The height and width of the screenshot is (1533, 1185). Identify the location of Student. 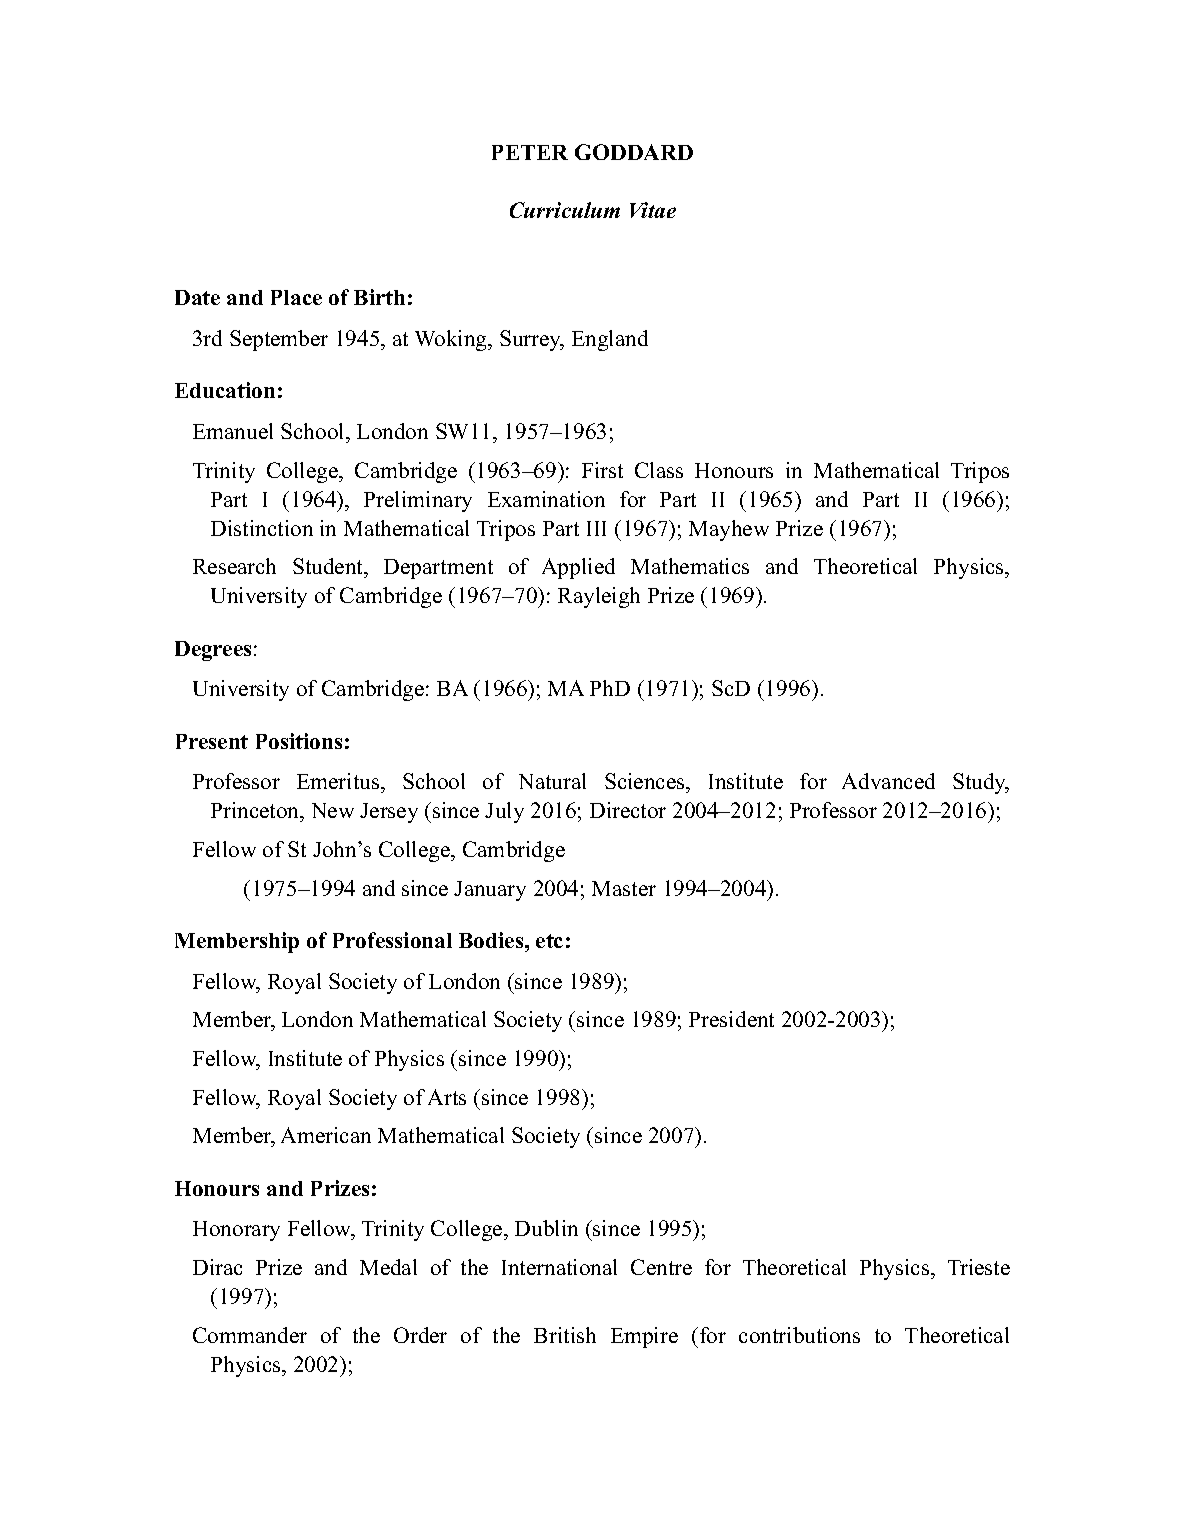
(329, 568).
